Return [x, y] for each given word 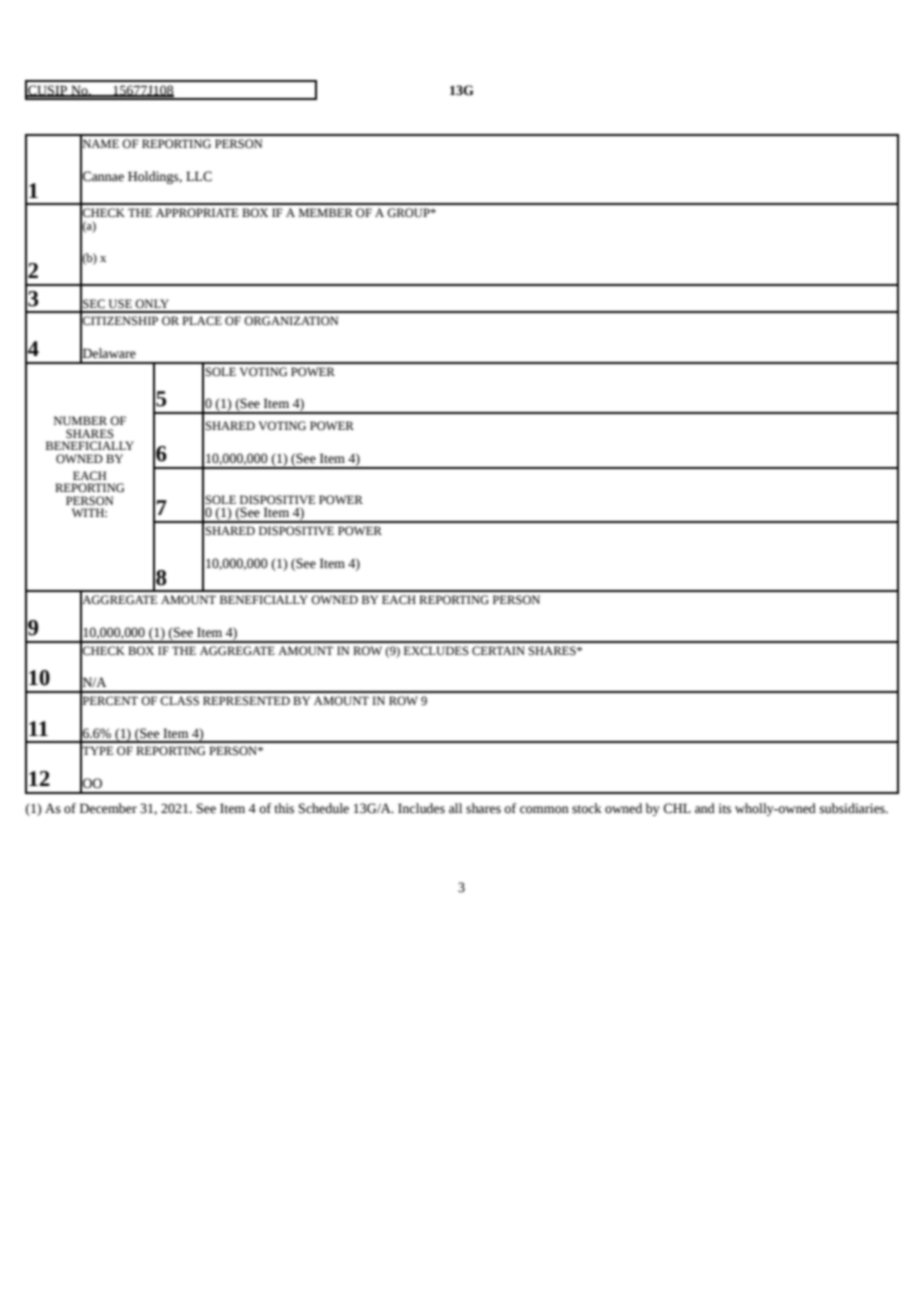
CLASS [179, 701]
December [108, 808]
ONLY [152, 304]
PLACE [202, 321]
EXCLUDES [436, 651]
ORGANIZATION [291, 321]
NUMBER [80, 421]
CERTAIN [498, 651]
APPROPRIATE [197, 213]
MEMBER [326, 212]
